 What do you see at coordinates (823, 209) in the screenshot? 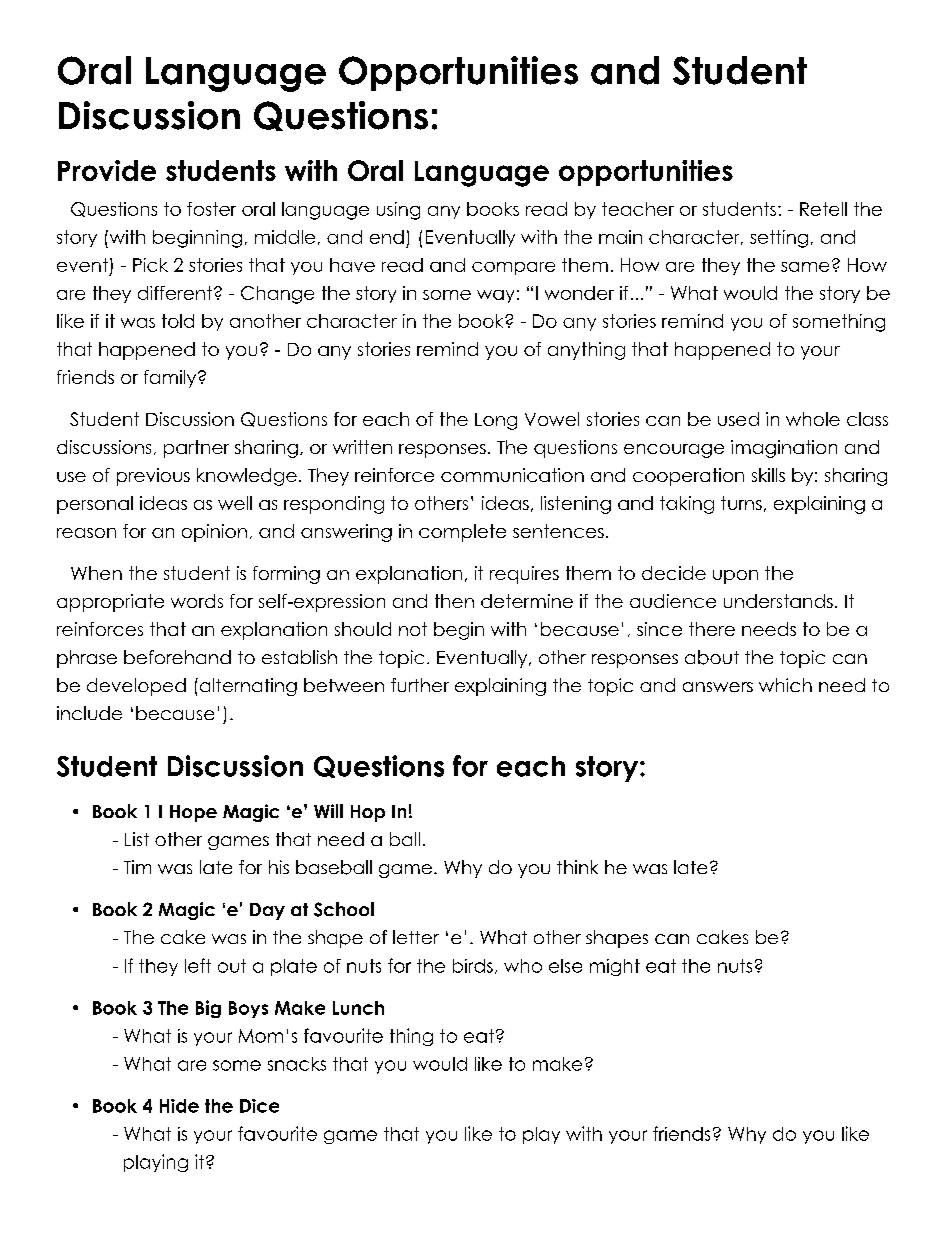
I see `Retell` at bounding box center [823, 209].
